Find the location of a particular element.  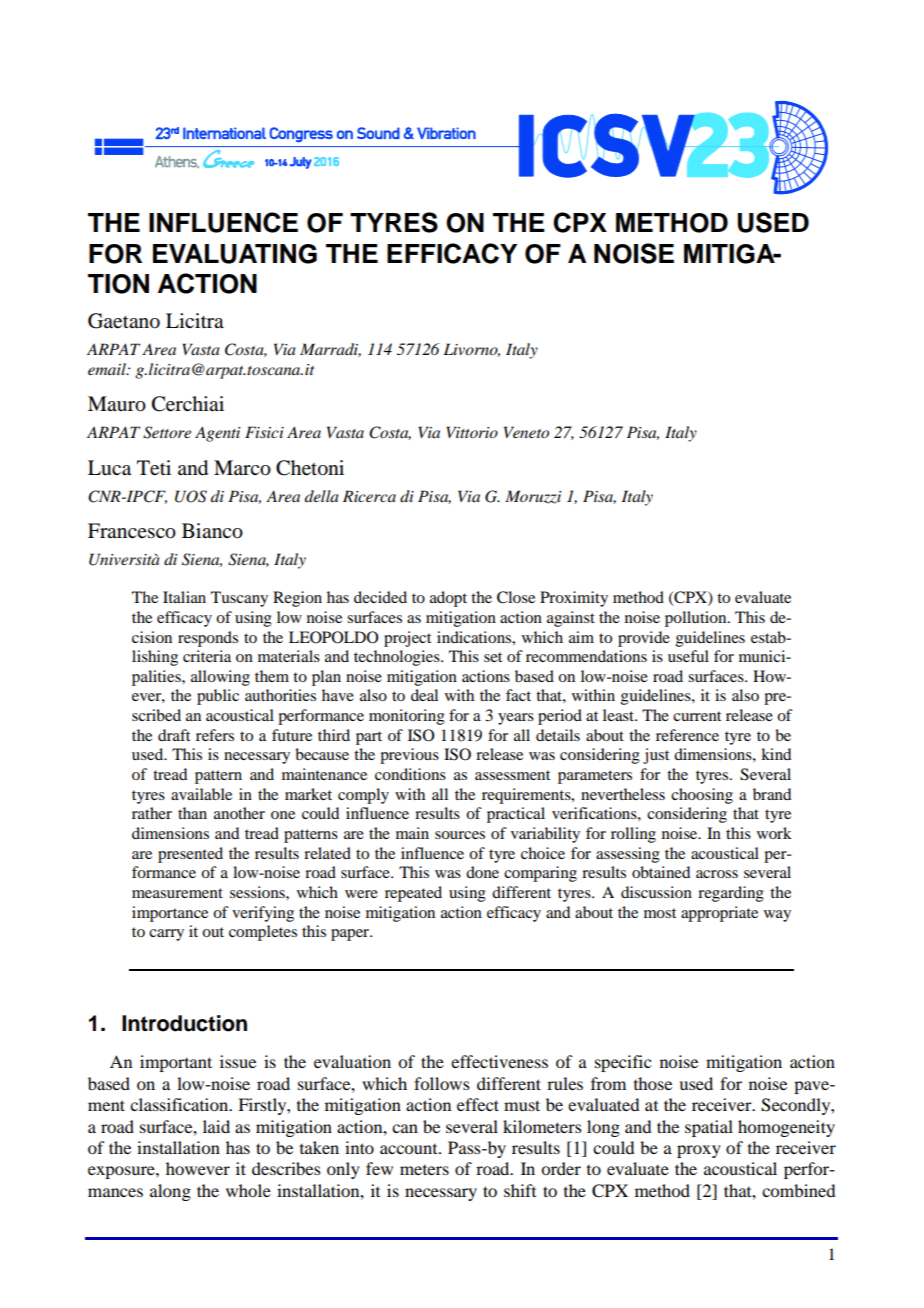

across is located at coordinates (717, 874).
